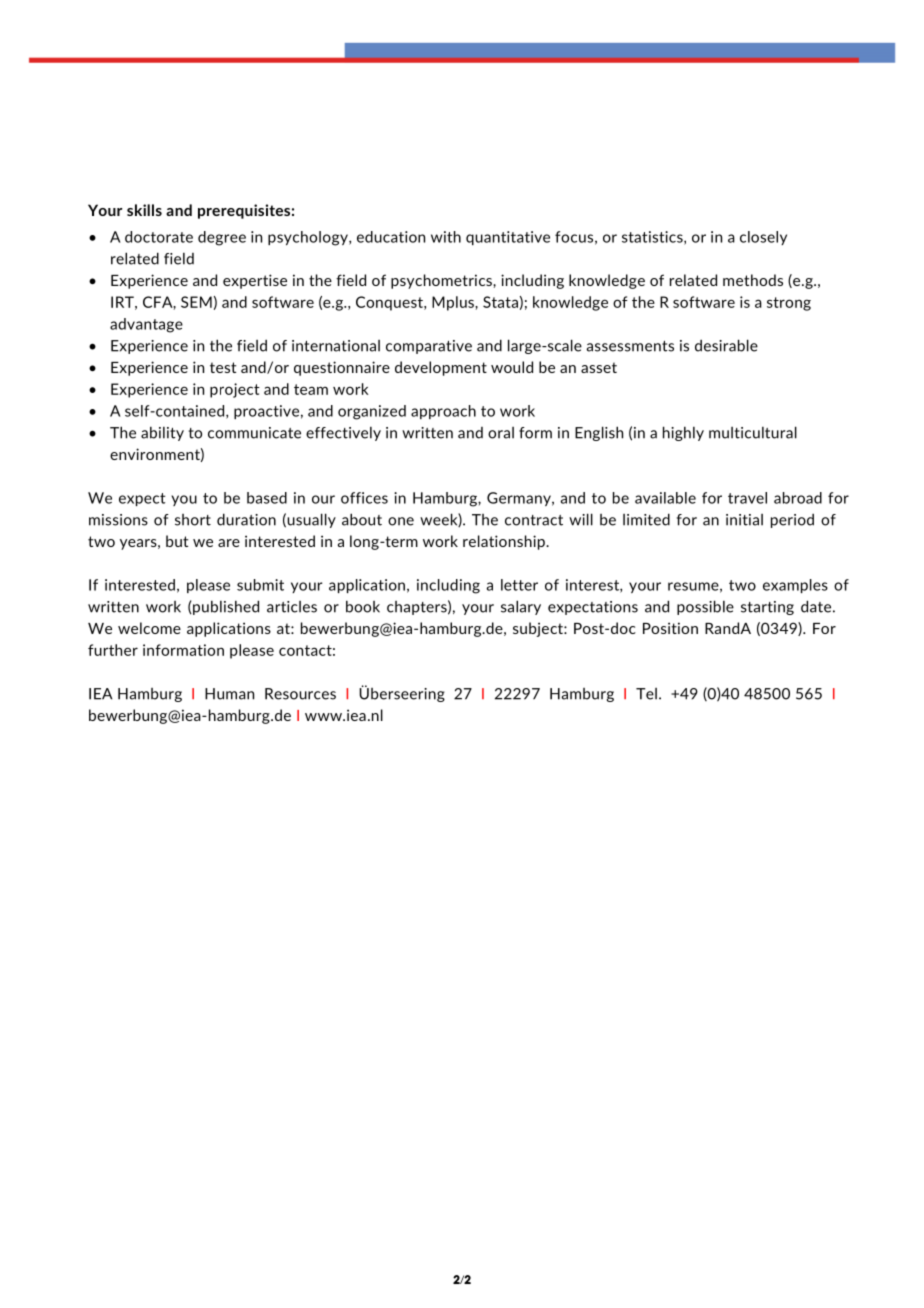  What do you see at coordinates (446, 237) in the image?
I see `with` at bounding box center [446, 237].
